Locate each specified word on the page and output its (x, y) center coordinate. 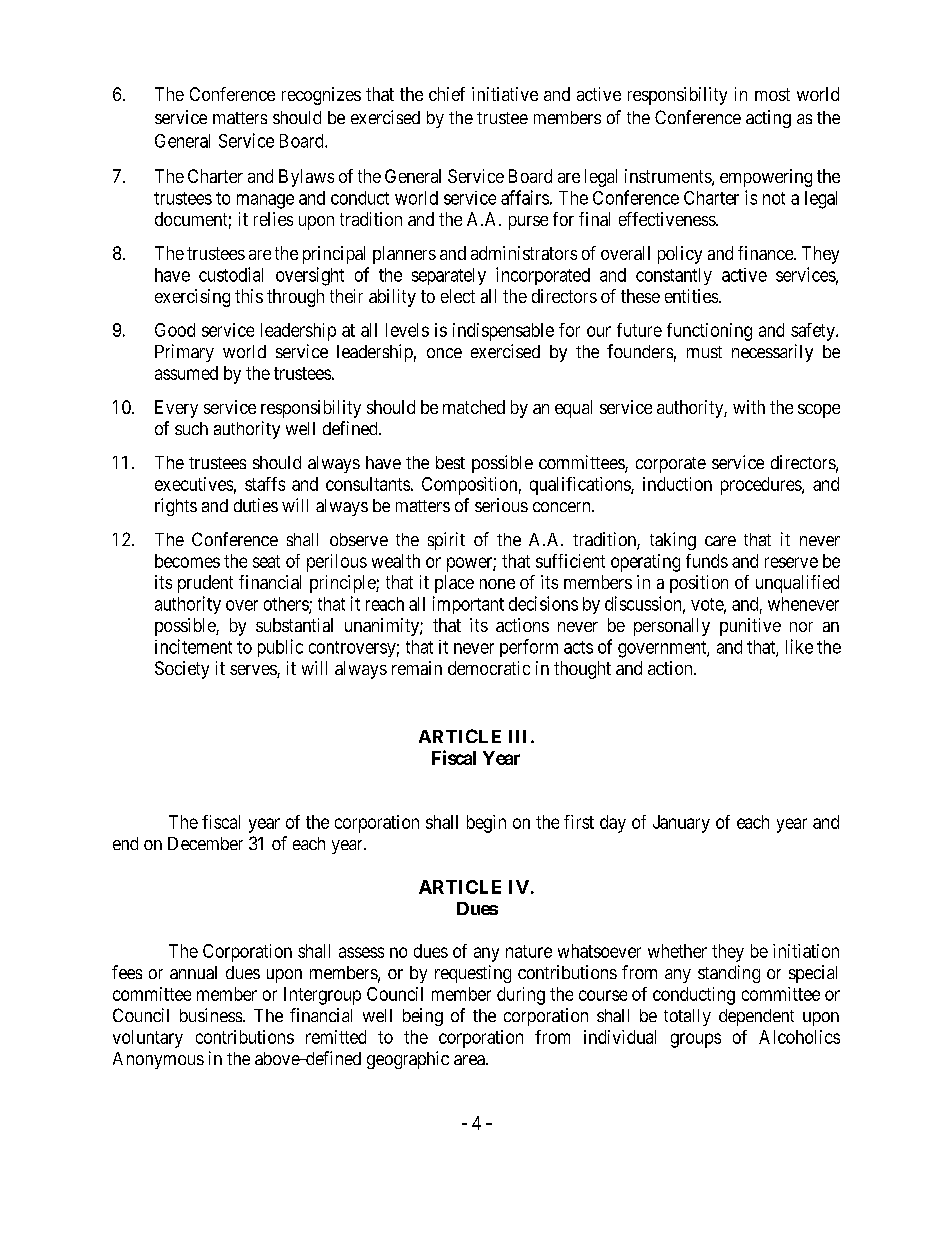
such (191, 428)
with (749, 407)
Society (182, 670)
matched (474, 407)
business (211, 1015)
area (470, 1060)
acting (768, 119)
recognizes (321, 96)
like (799, 646)
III (520, 736)
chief (447, 94)
